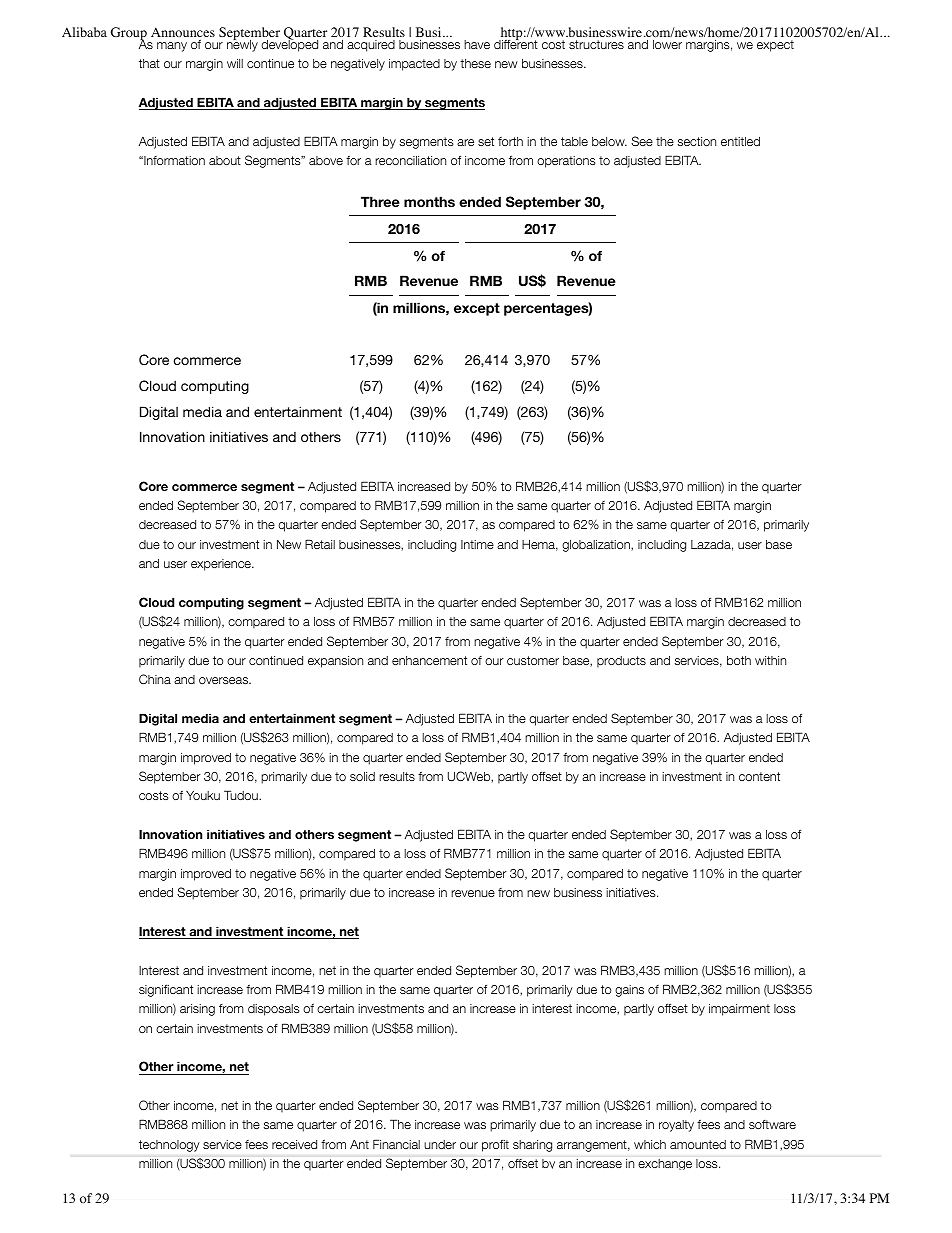 The height and width of the page is (1233, 952). I want to click on impacted, so click(414, 65).
